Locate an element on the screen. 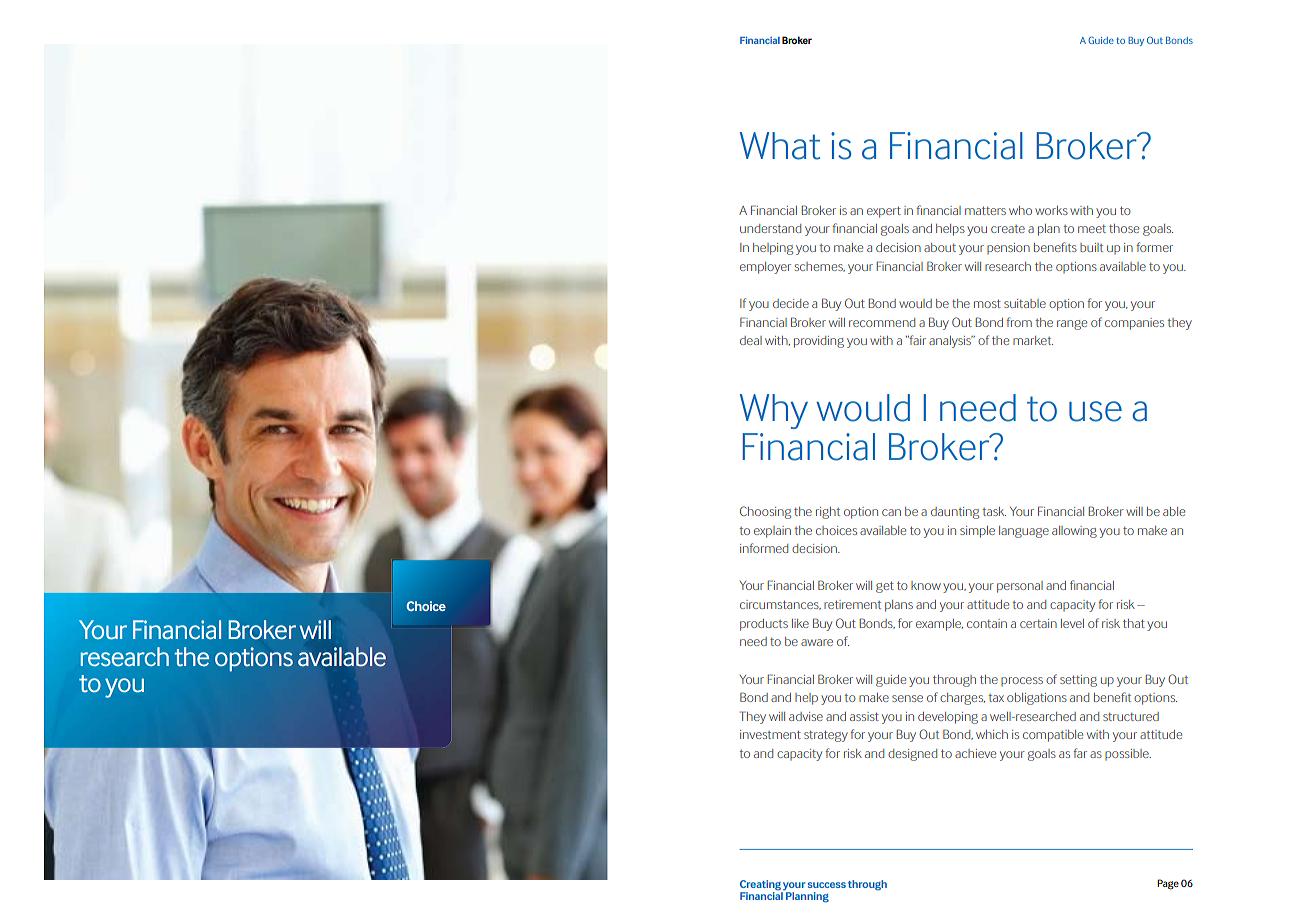 The width and height of the screenshot is (1303, 924). analysis is located at coordinates (951, 342).
